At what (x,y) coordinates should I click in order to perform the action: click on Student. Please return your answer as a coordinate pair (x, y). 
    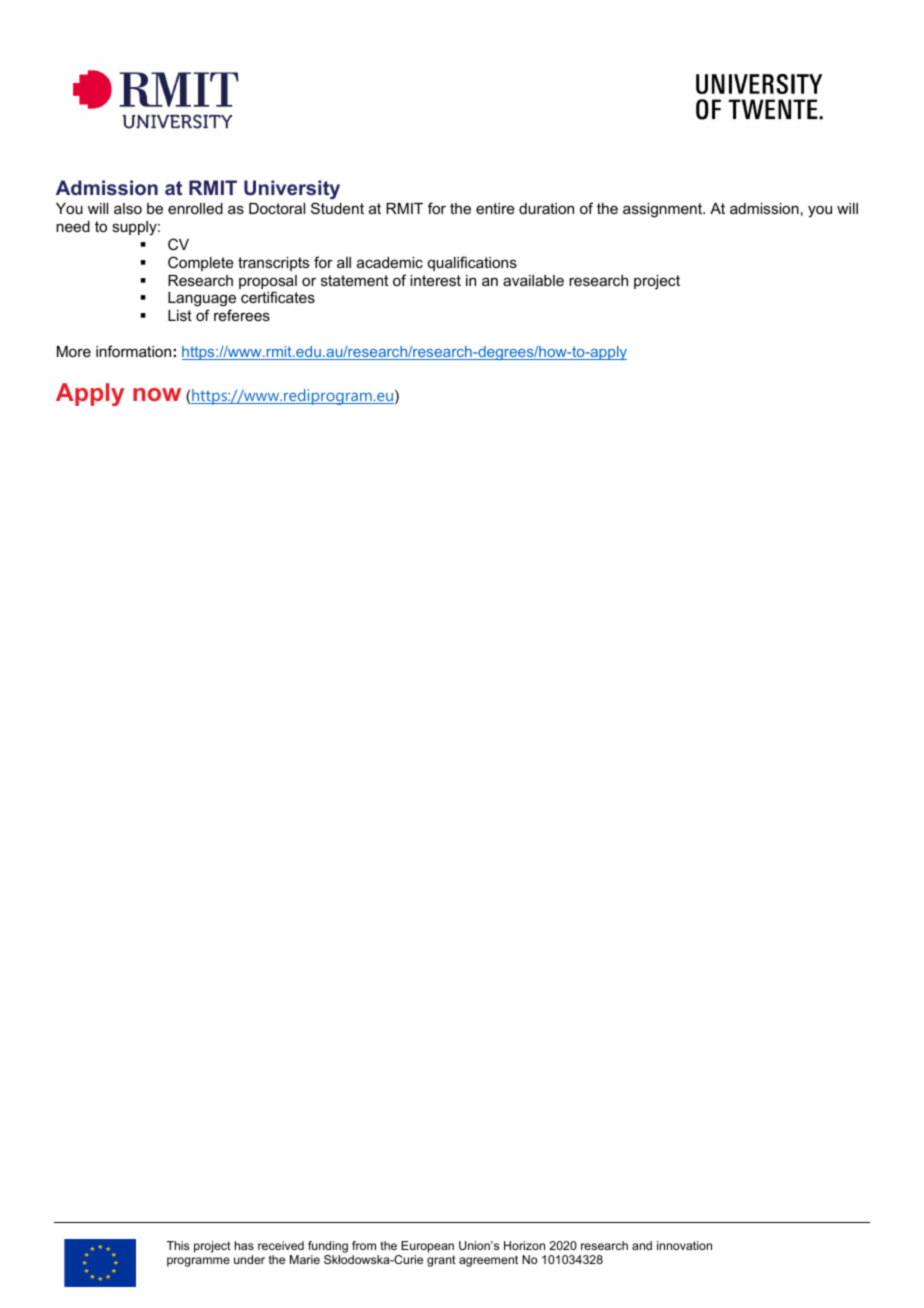
    Looking at the image, I should click on (337, 208).
